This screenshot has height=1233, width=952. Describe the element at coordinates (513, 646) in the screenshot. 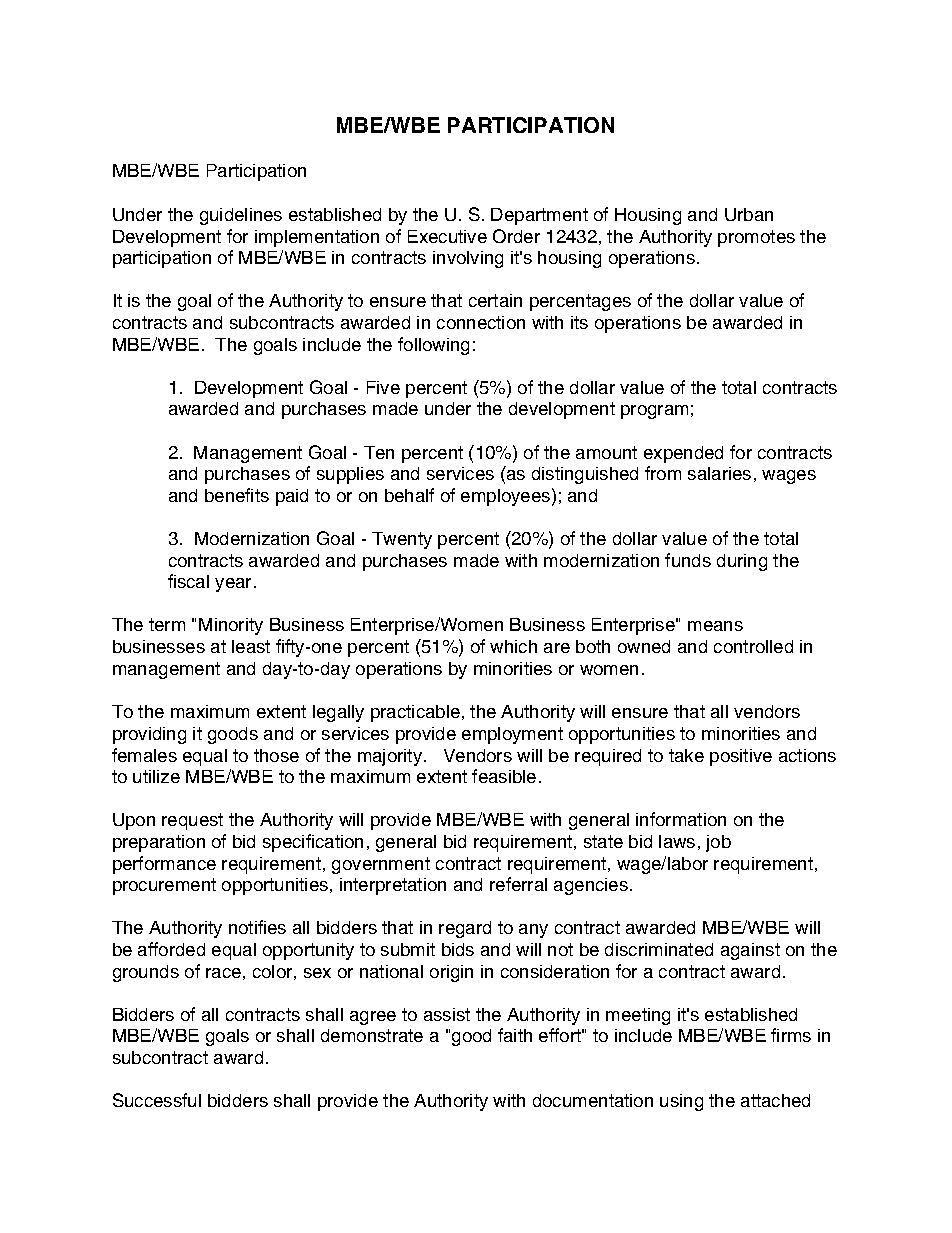

I see `which` at that location.
